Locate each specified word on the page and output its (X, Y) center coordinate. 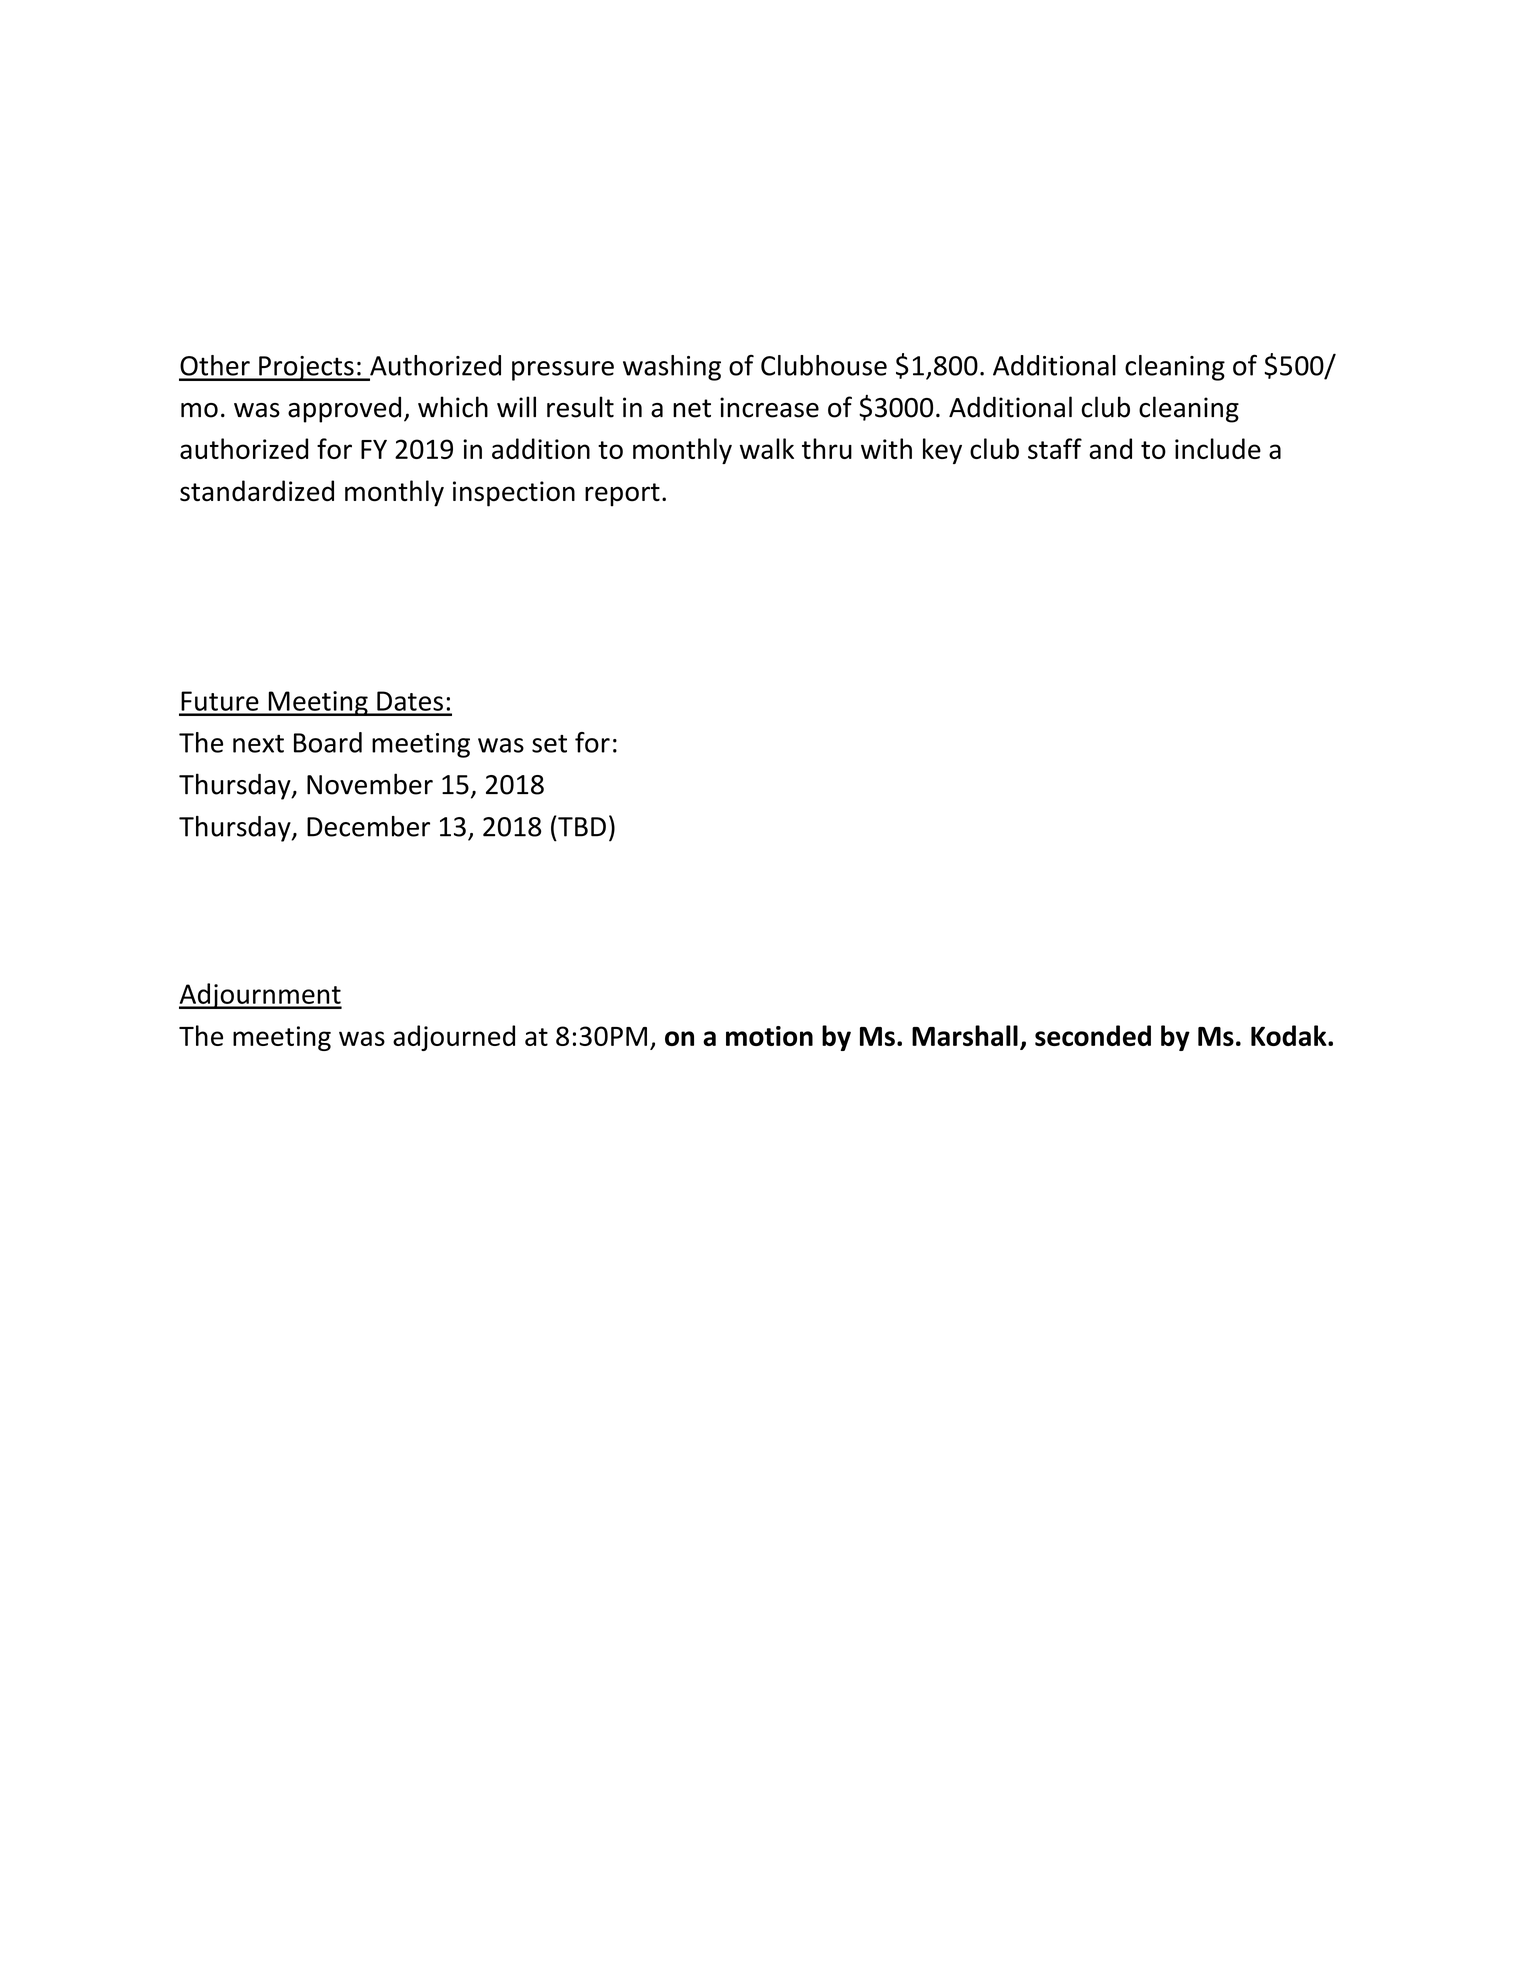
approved (344, 409)
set (549, 744)
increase (769, 407)
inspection (514, 494)
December (368, 826)
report (622, 495)
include (1218, 448)
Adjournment (260, 996)
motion (769, 1036)
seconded (1093, 1035)
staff (1055, 448)
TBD (581, 826)
